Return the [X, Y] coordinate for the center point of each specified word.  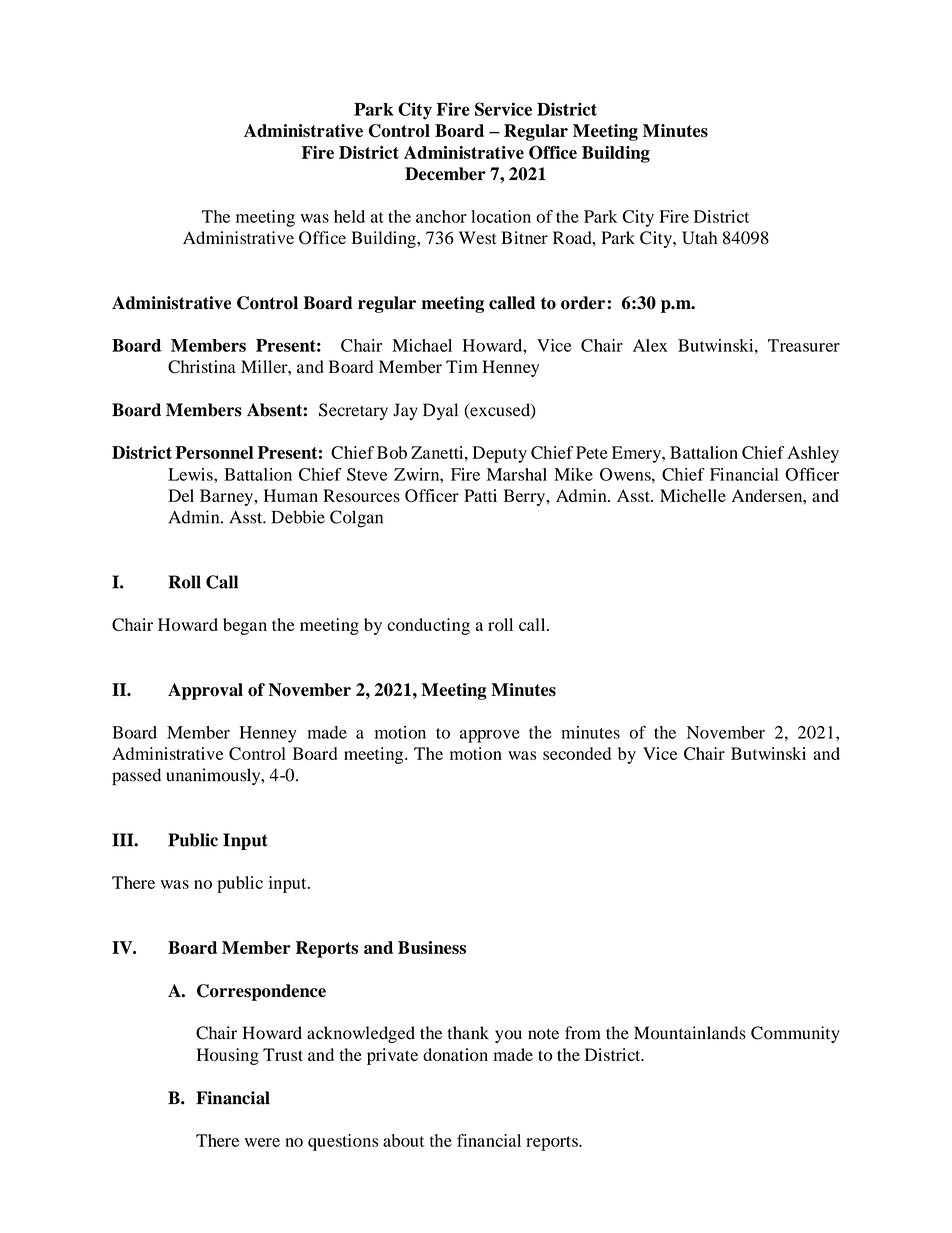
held [349, 216]
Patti [480, 495]
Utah [699, 238]
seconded [577, 753]
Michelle [693, 495]
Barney [227, 497]
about [403, 1140]
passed [136, 777]
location [501, 216]
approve [490, 736]
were [262, 1142]
